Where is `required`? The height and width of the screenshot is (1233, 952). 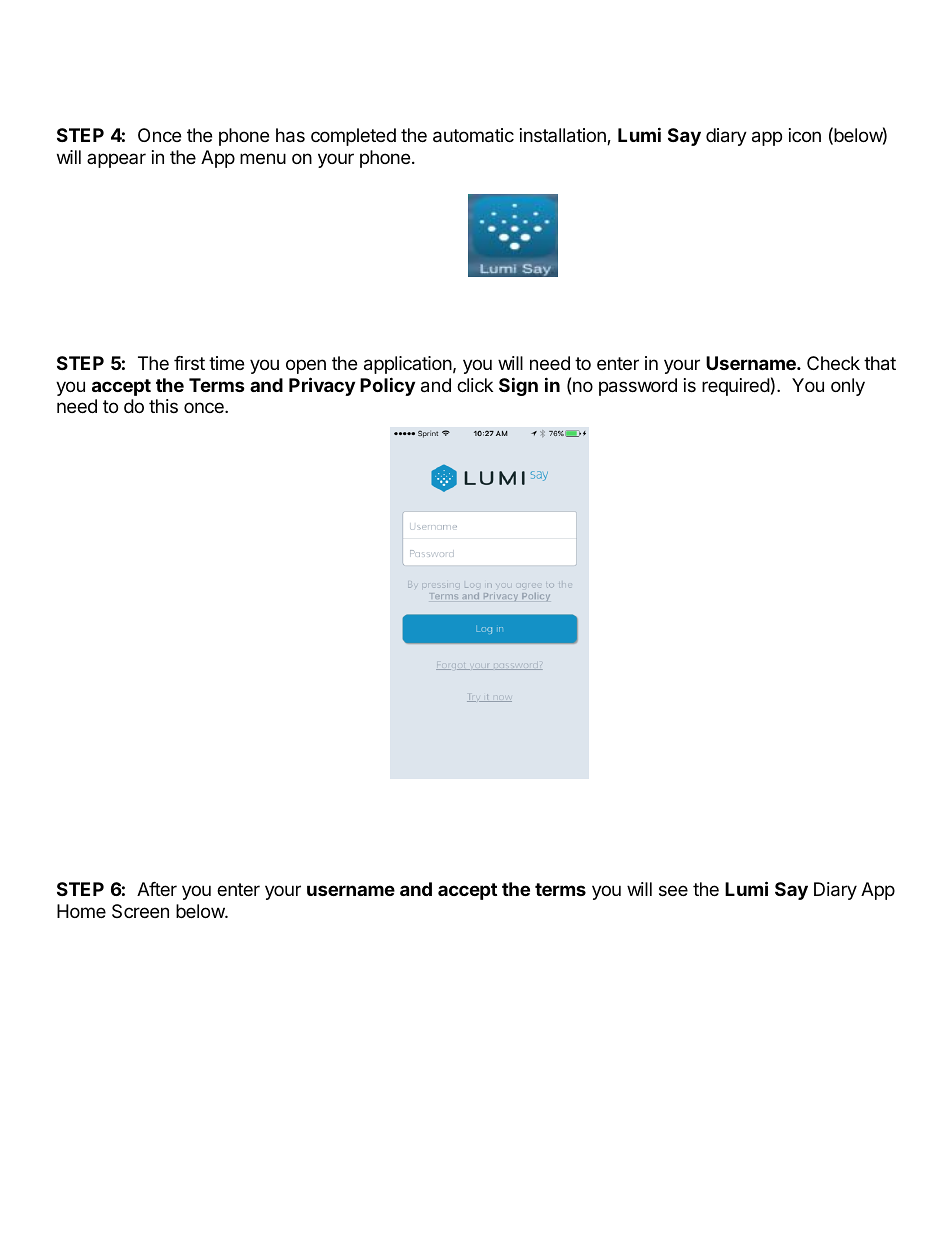
required is located at coordinates (736, 387).
